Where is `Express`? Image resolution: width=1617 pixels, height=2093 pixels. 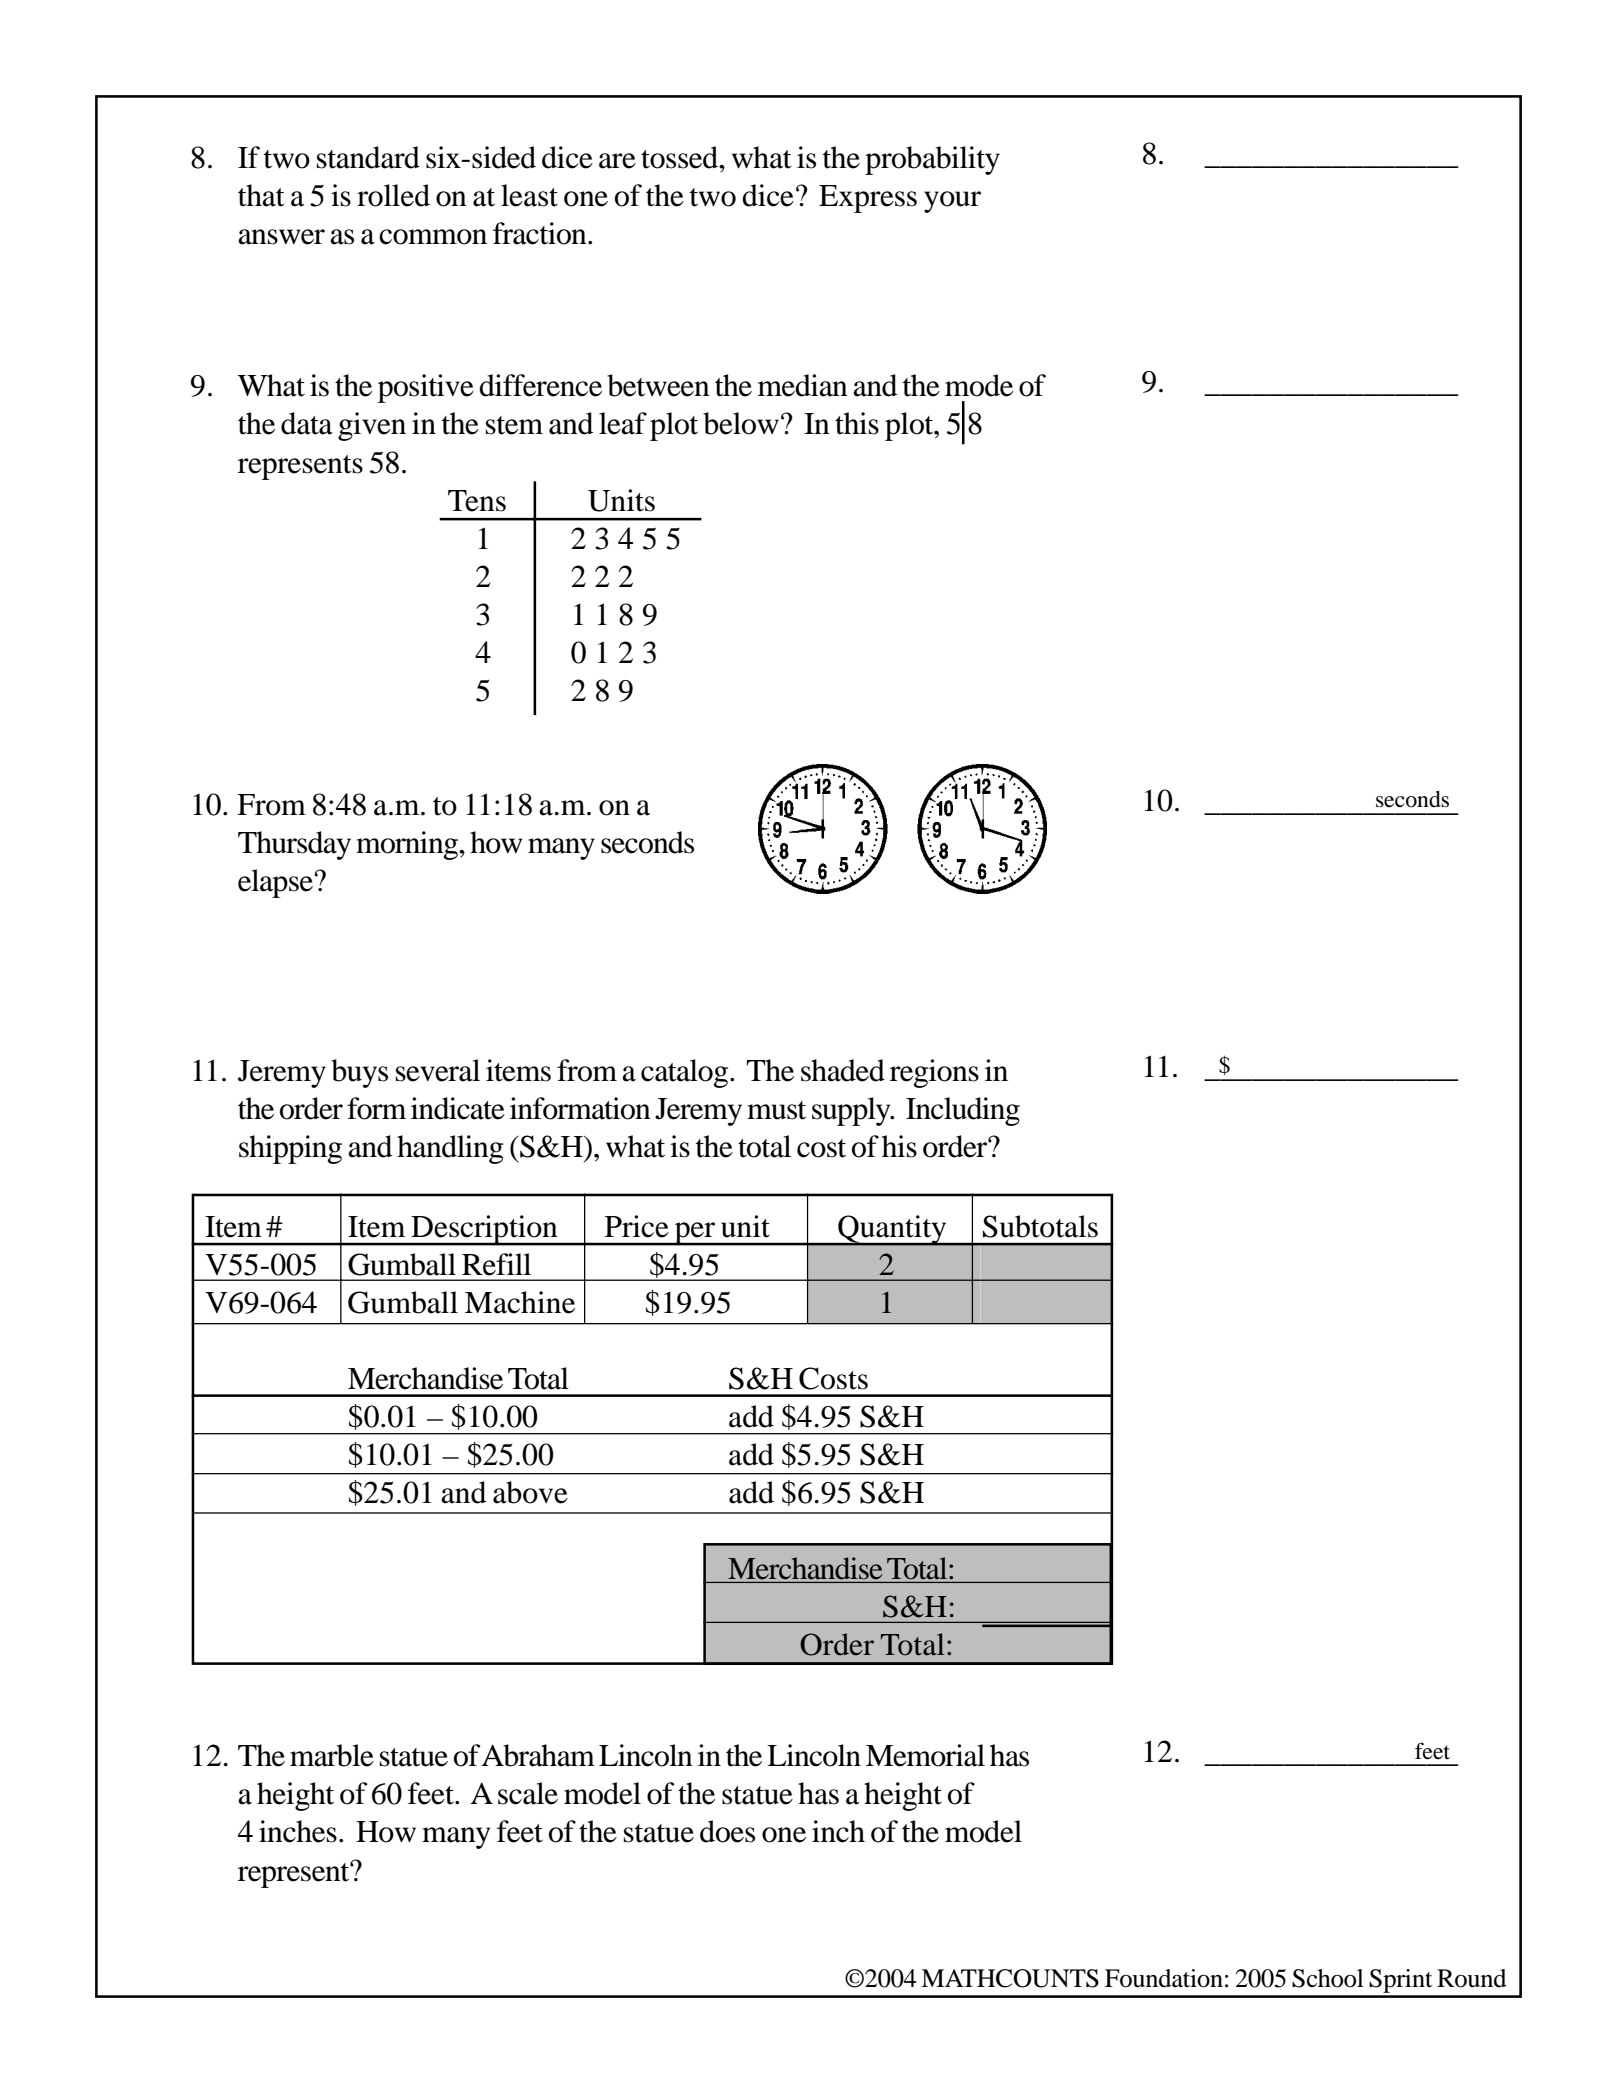 Express is located at coordinates (868, 199).
